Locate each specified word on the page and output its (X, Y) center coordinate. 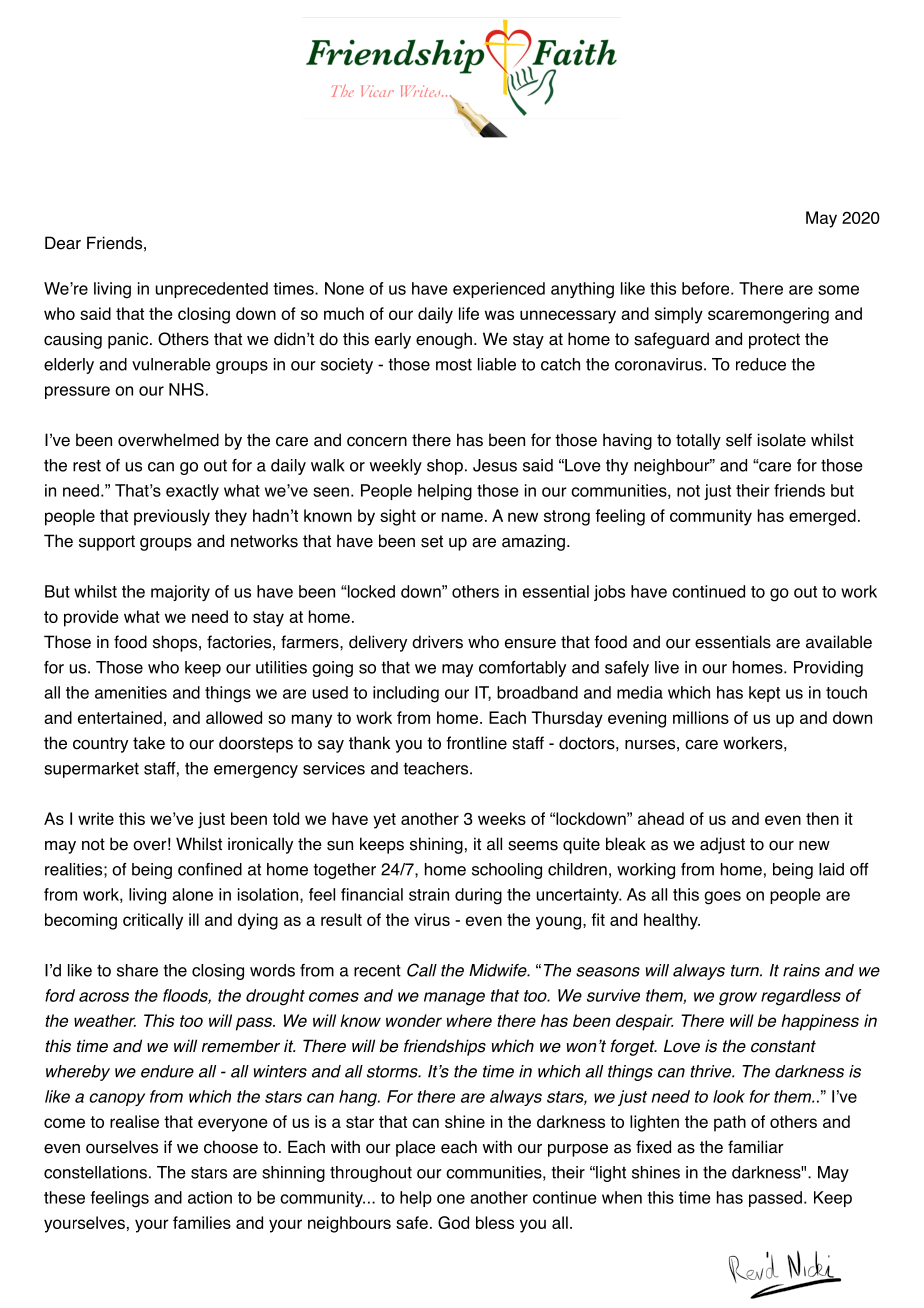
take (149, 743)
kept (764, 694)
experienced (499, 290)
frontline (476, 743)
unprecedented (212, 290)
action (210, 1197)
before (707, 288)
